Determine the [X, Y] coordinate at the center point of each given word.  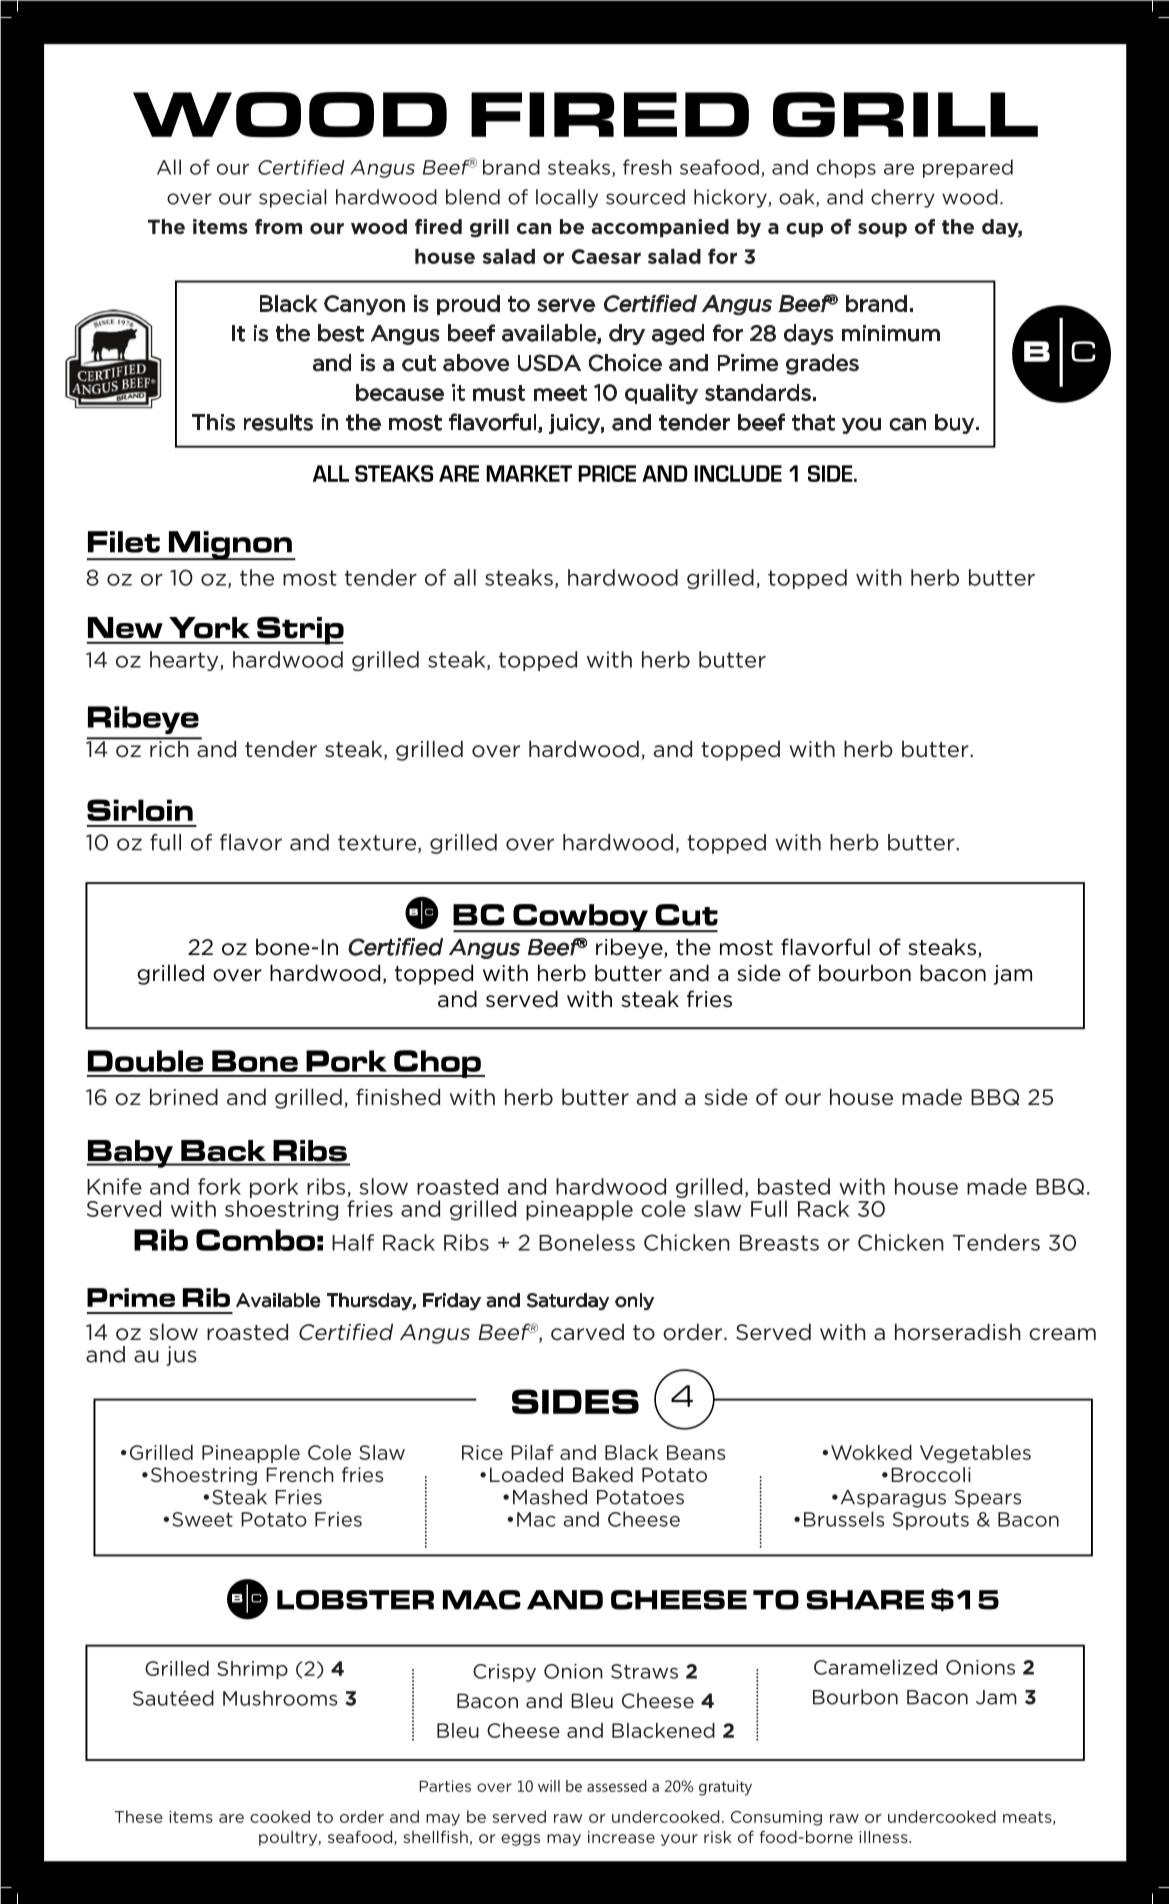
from [278, 226]
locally [567, 198]
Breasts [779, 1243]
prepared [968, 168]
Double [145, 1061]
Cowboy [580, 918]
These [139, 1816]
